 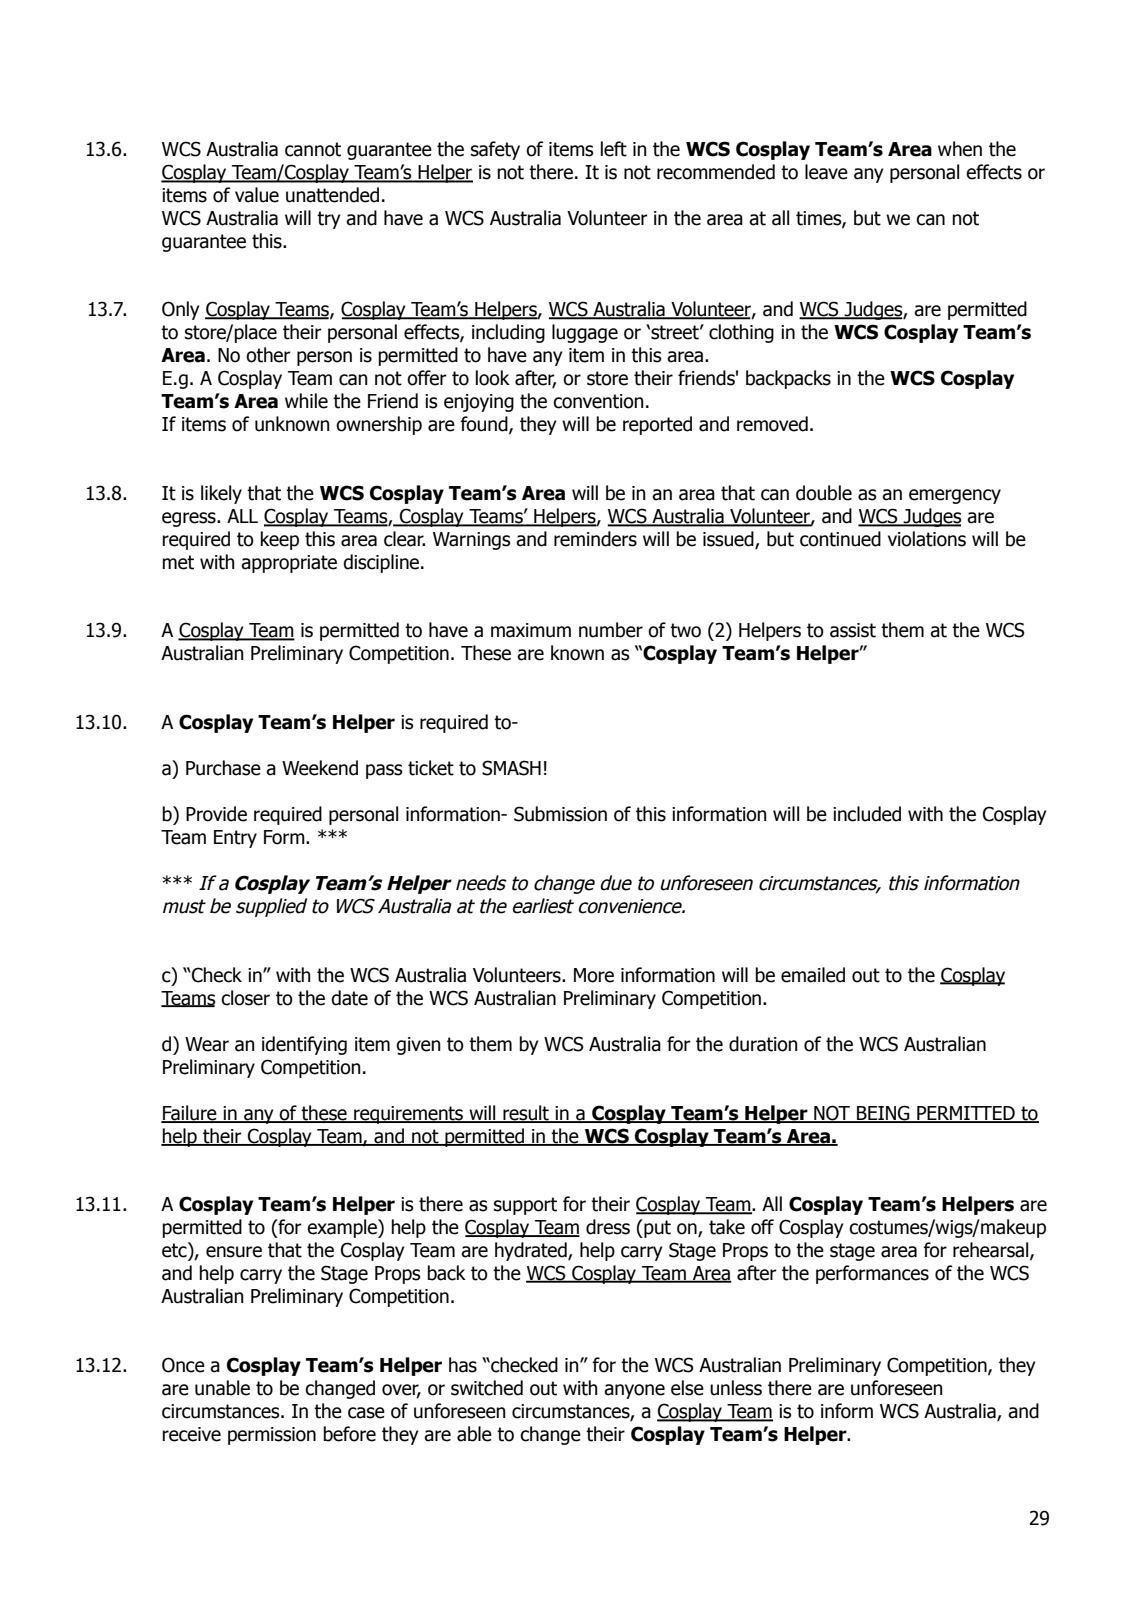 I want to click on anyone, so click(x=634, y=1391).
